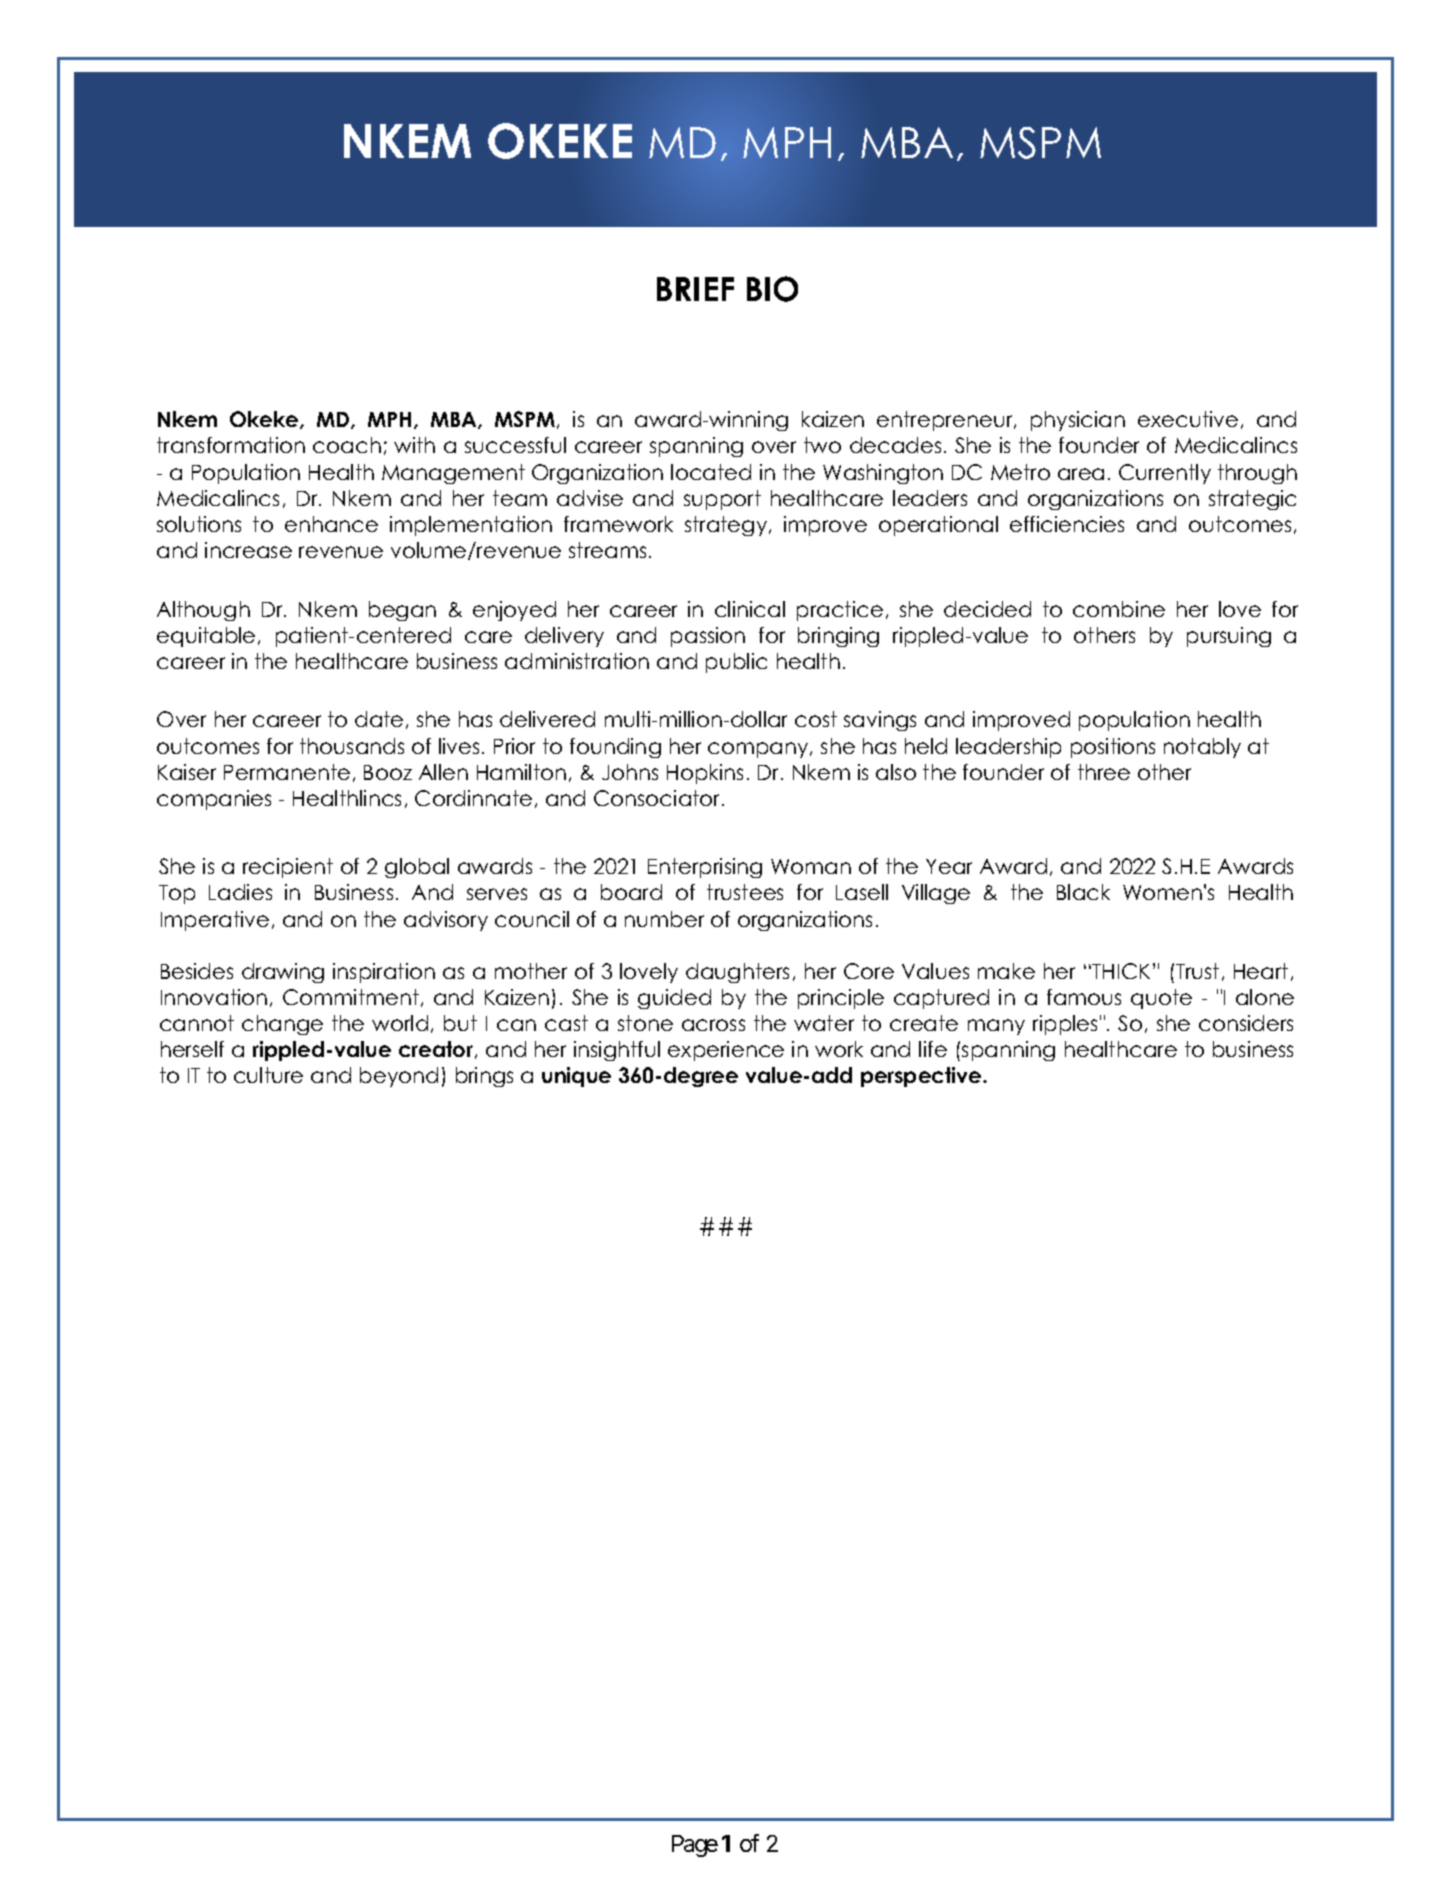 This screenshot has height=1878, width=1451. I want to click on drawing, so click(283, 973).
